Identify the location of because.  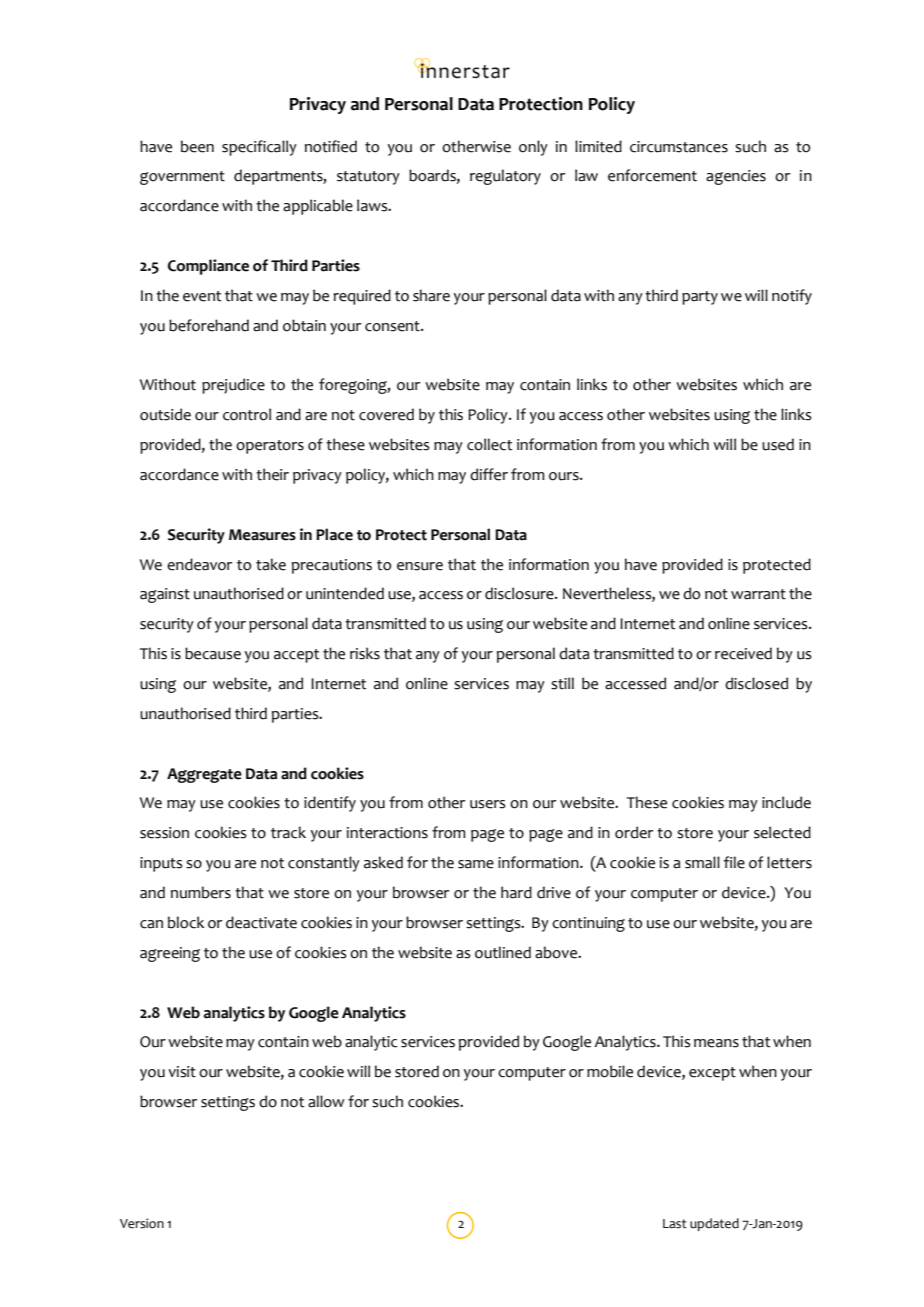
(213, 653).
